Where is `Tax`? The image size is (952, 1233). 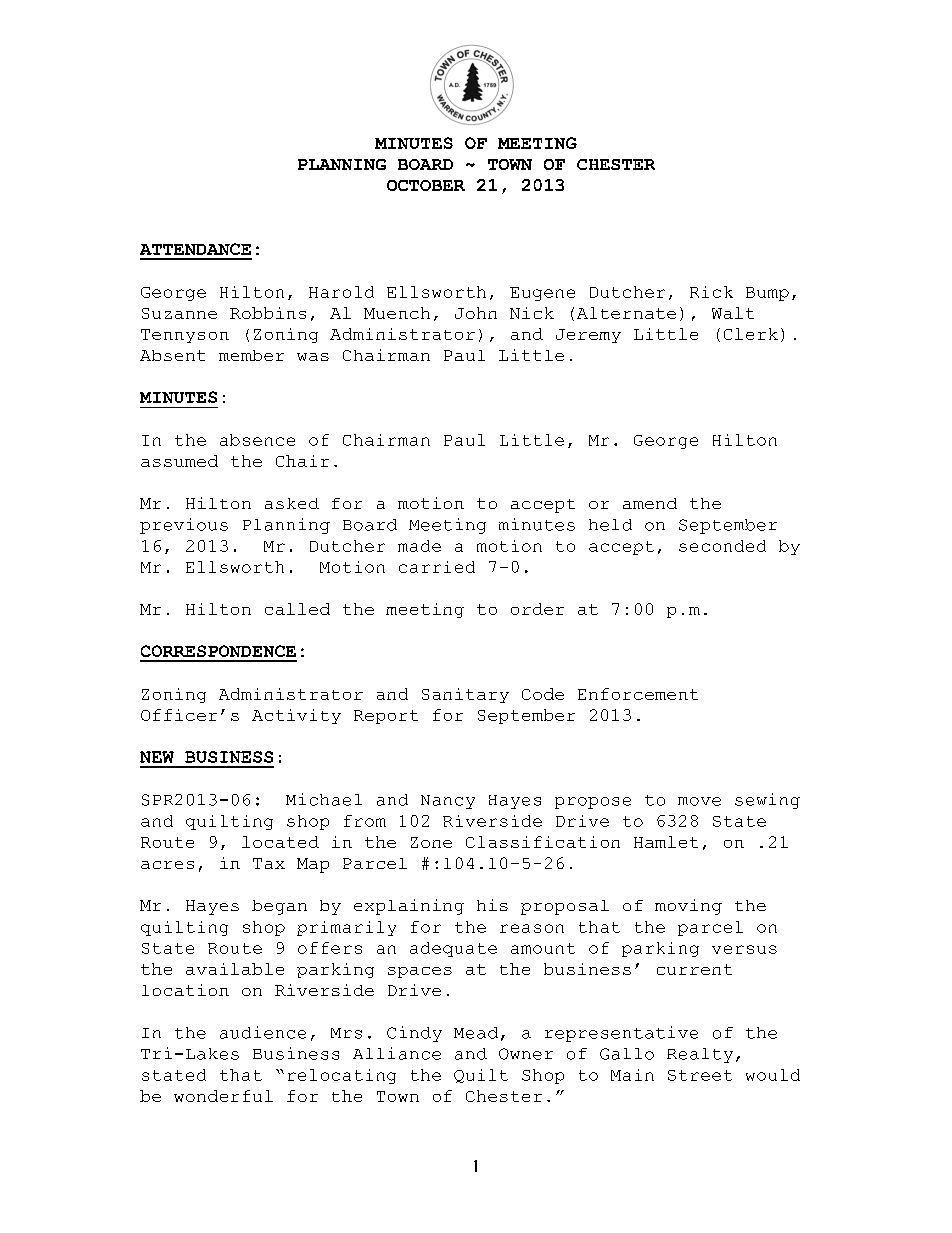
Tax is located at coordinates (269, 863).
